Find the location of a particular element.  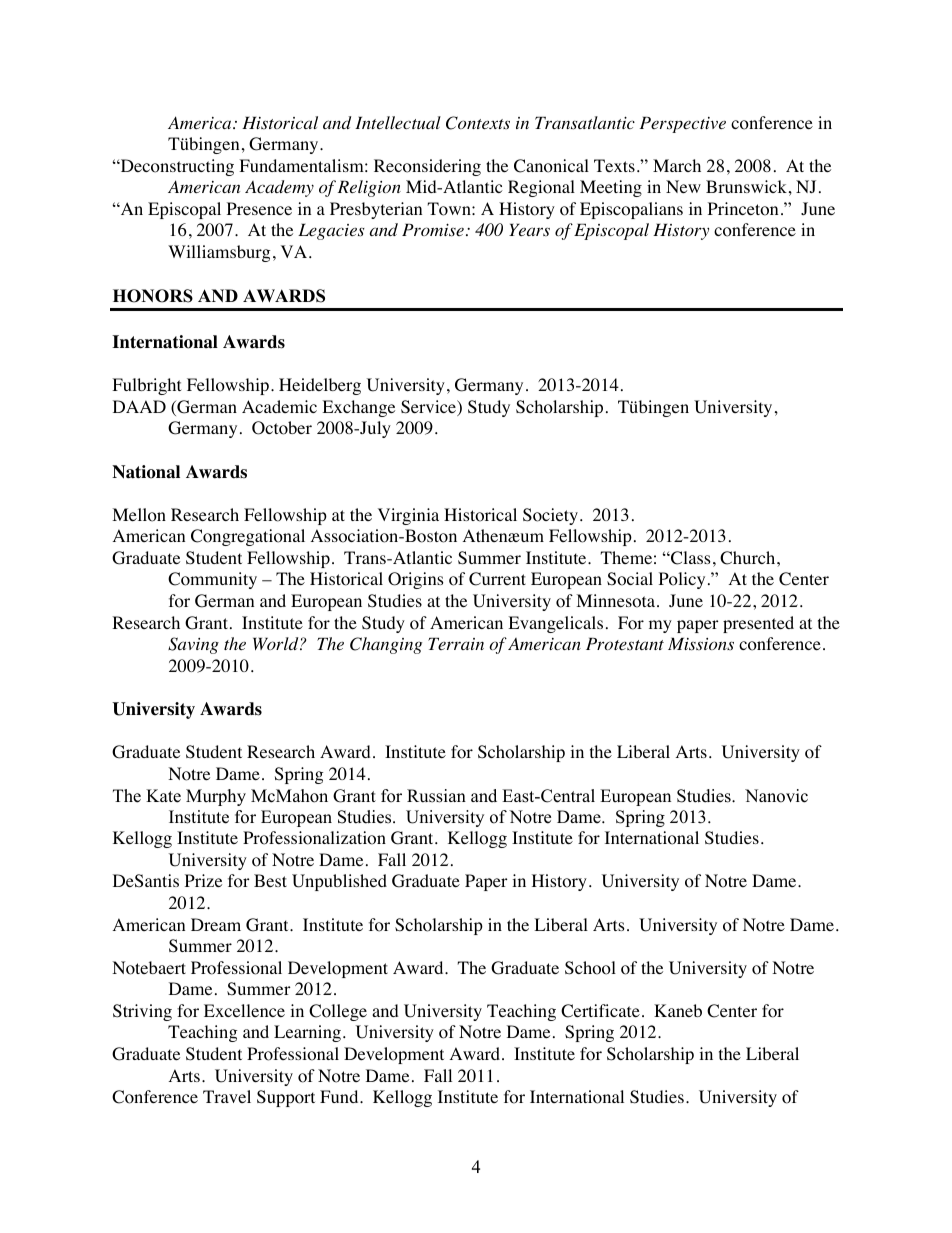

Class is located at coordinates (690, 558).
